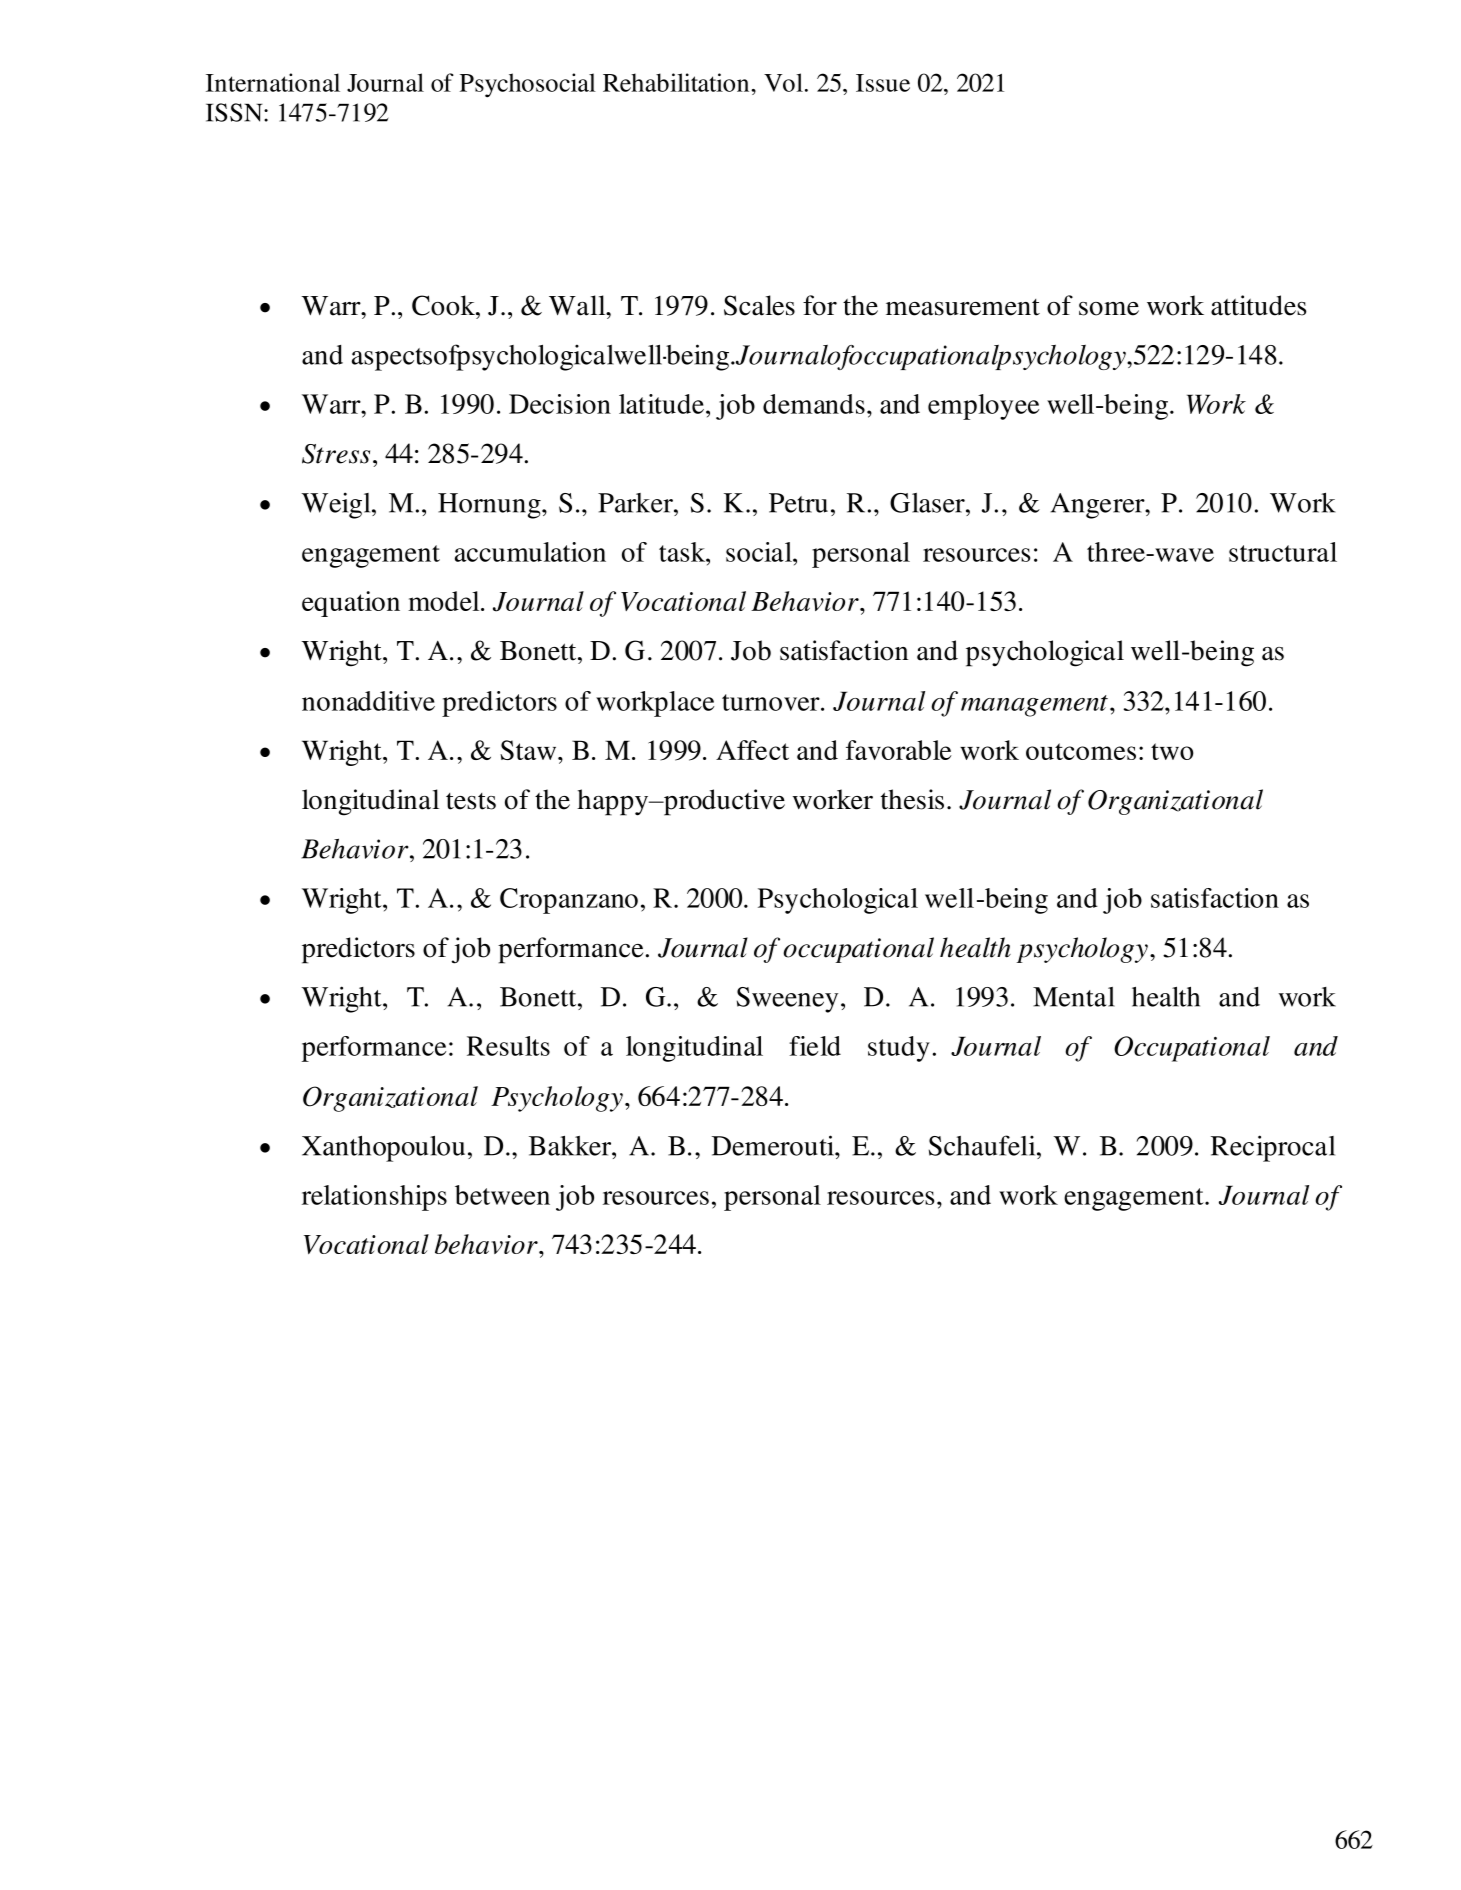 This screenshot has width=1461, height=1890. What do you see at coordinates (1172, 751) in the screenshot?
I see `two` at bounding box center [1172, 751].
